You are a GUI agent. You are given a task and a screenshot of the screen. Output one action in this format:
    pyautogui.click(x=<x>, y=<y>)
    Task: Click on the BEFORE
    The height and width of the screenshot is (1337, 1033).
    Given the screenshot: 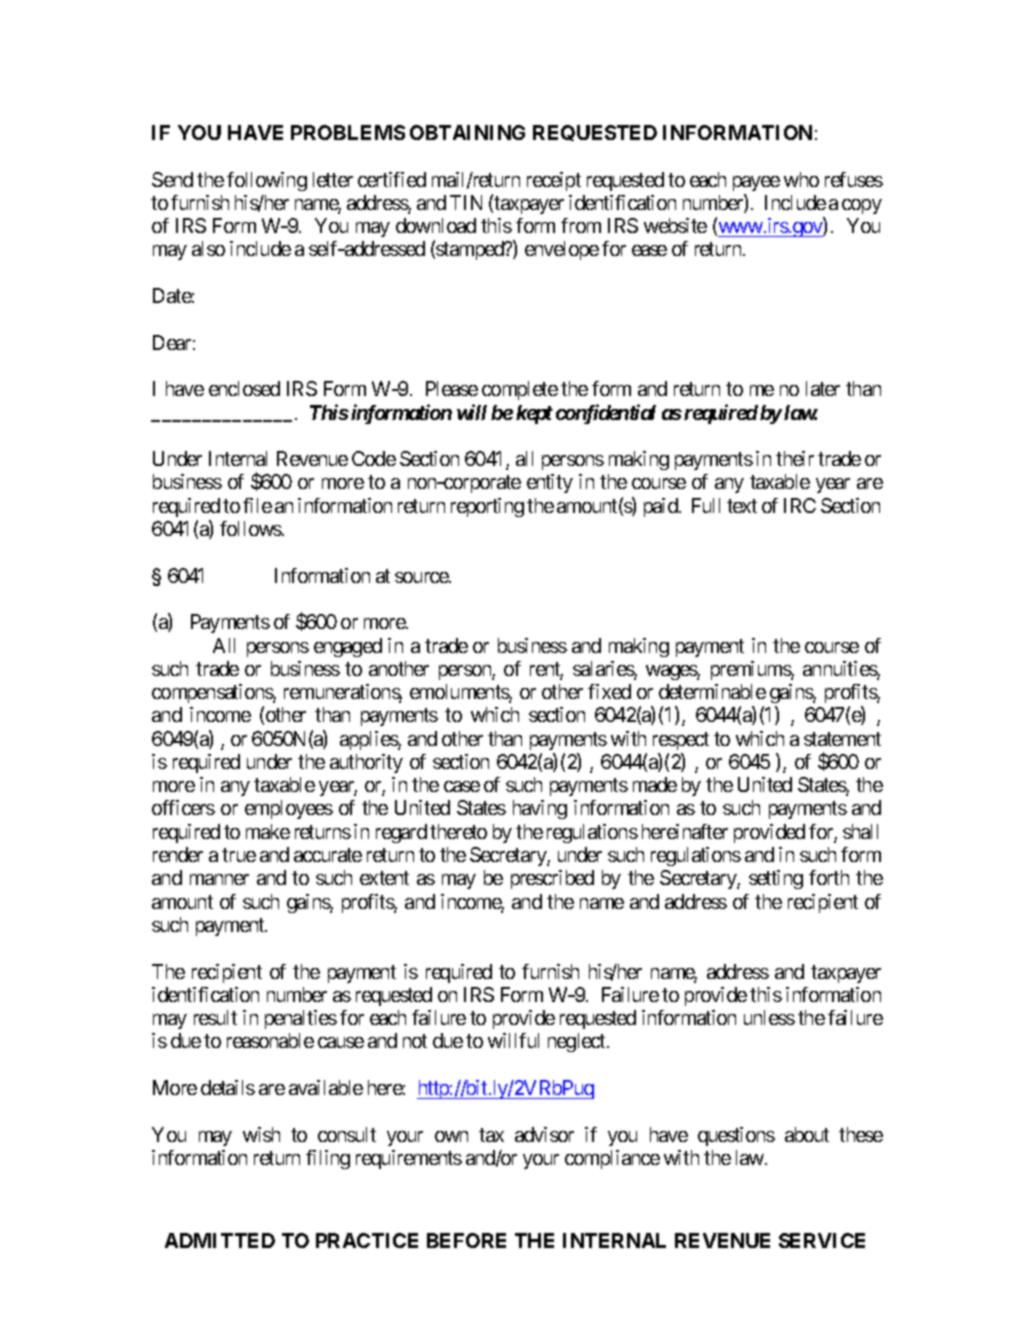 What is the action you would take?
    pyautogui.click(x=466, y=1240)
